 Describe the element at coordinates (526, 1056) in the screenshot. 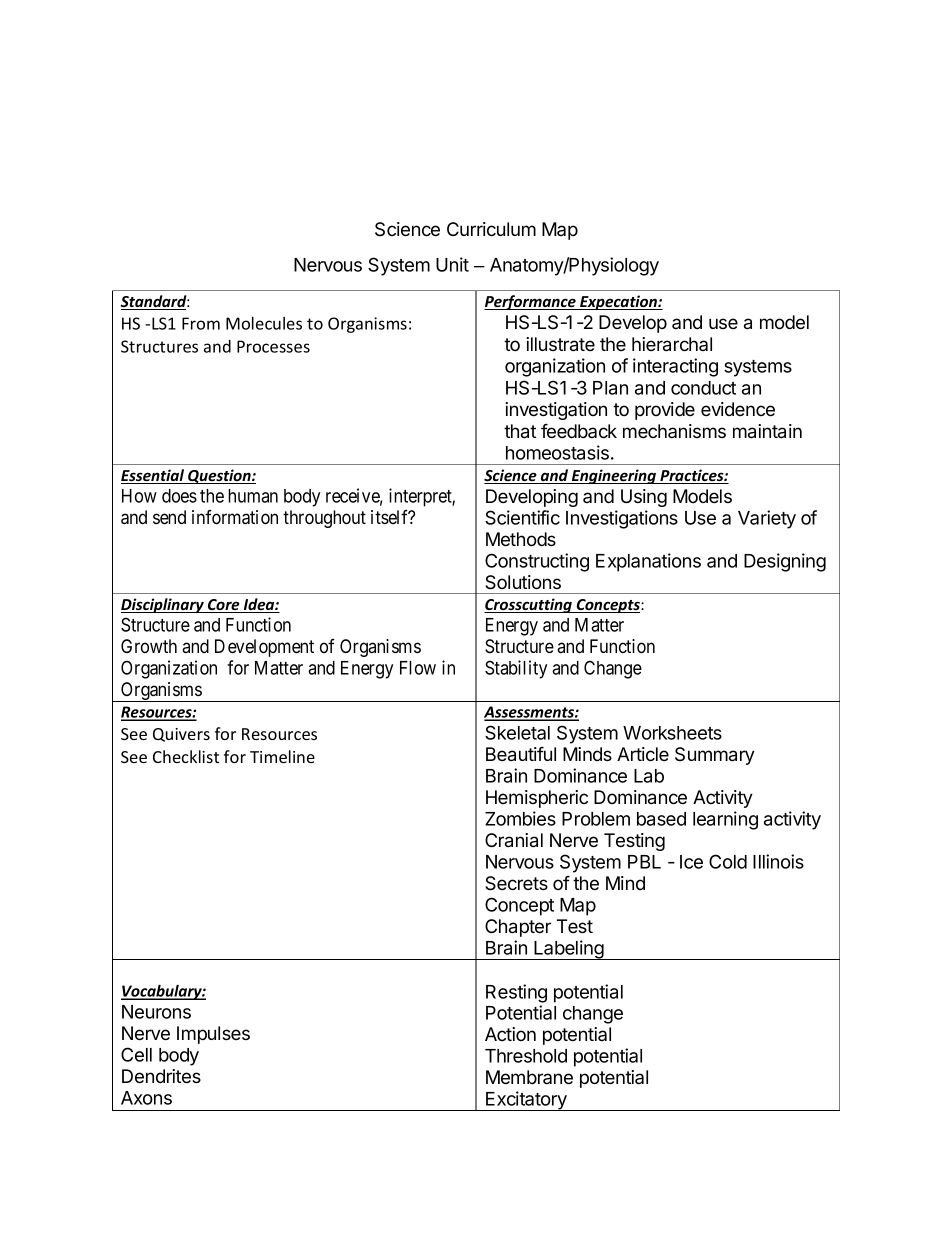

I see `Threshold` at that location.
